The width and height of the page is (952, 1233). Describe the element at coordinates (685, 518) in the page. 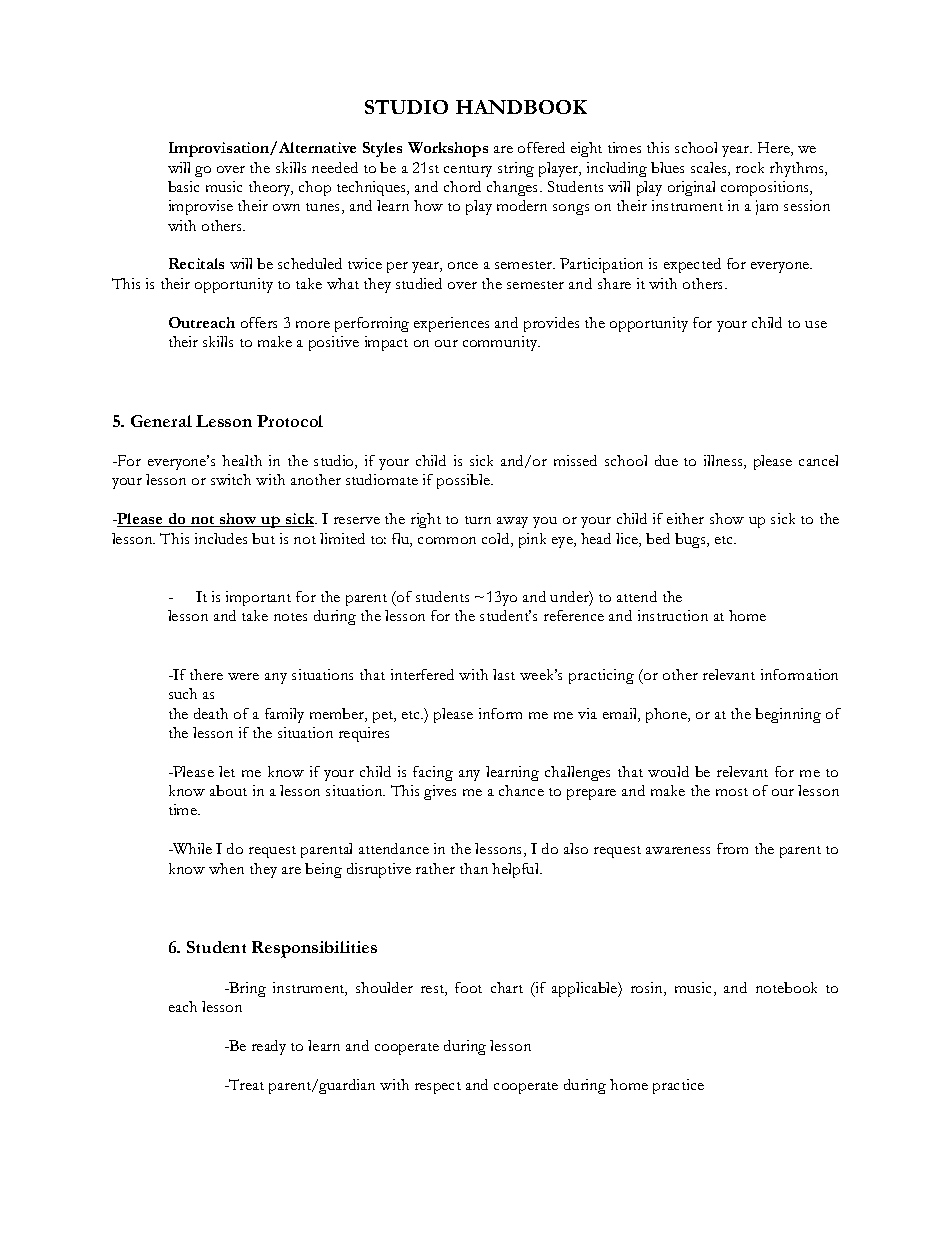

I see `either` at that location.
